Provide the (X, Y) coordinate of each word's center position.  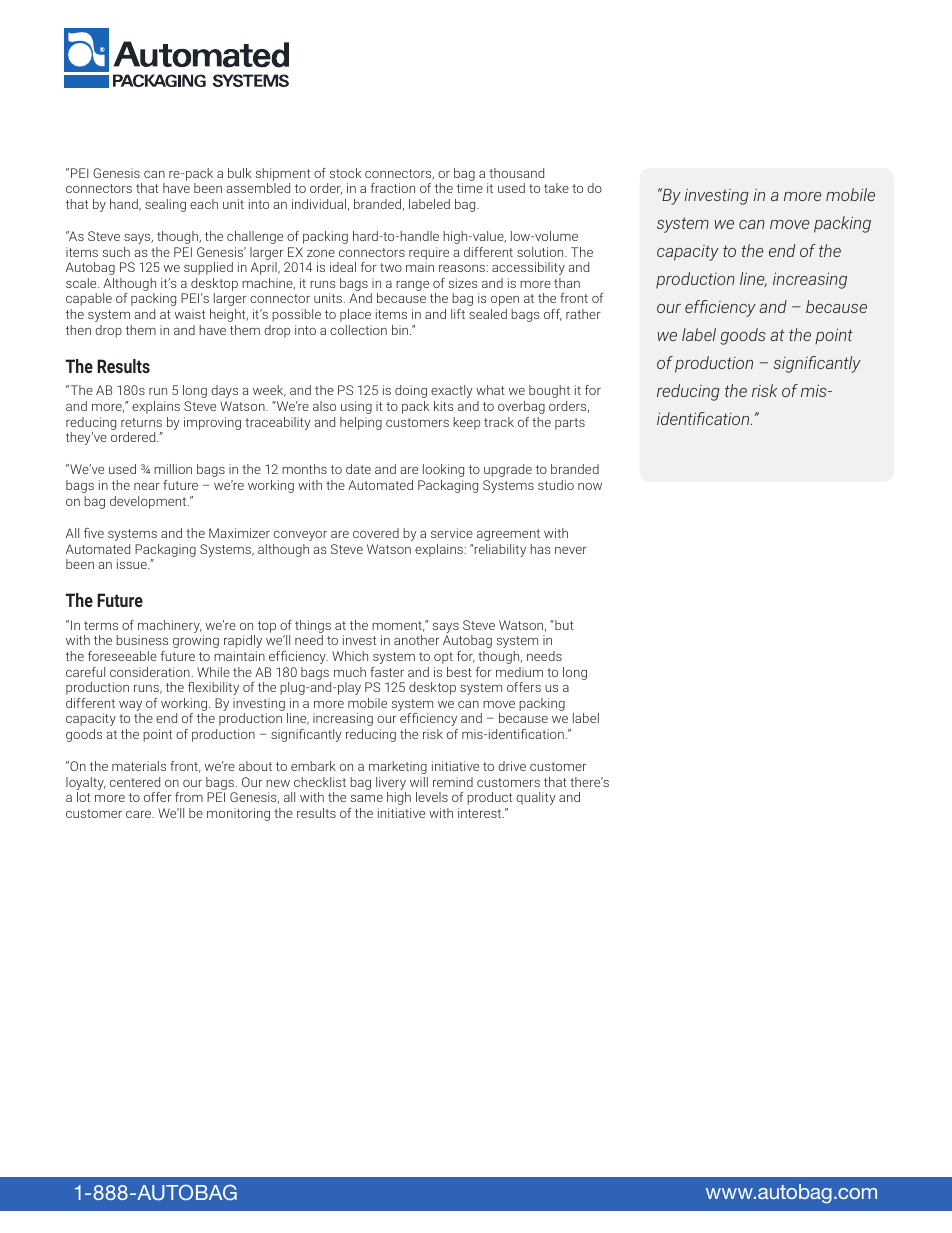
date (358, 469)
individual (319, 204)
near (147, 486)
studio (556, 485)
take (556, 188)
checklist (320, 782)
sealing (165, 205)
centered (135, 782)
